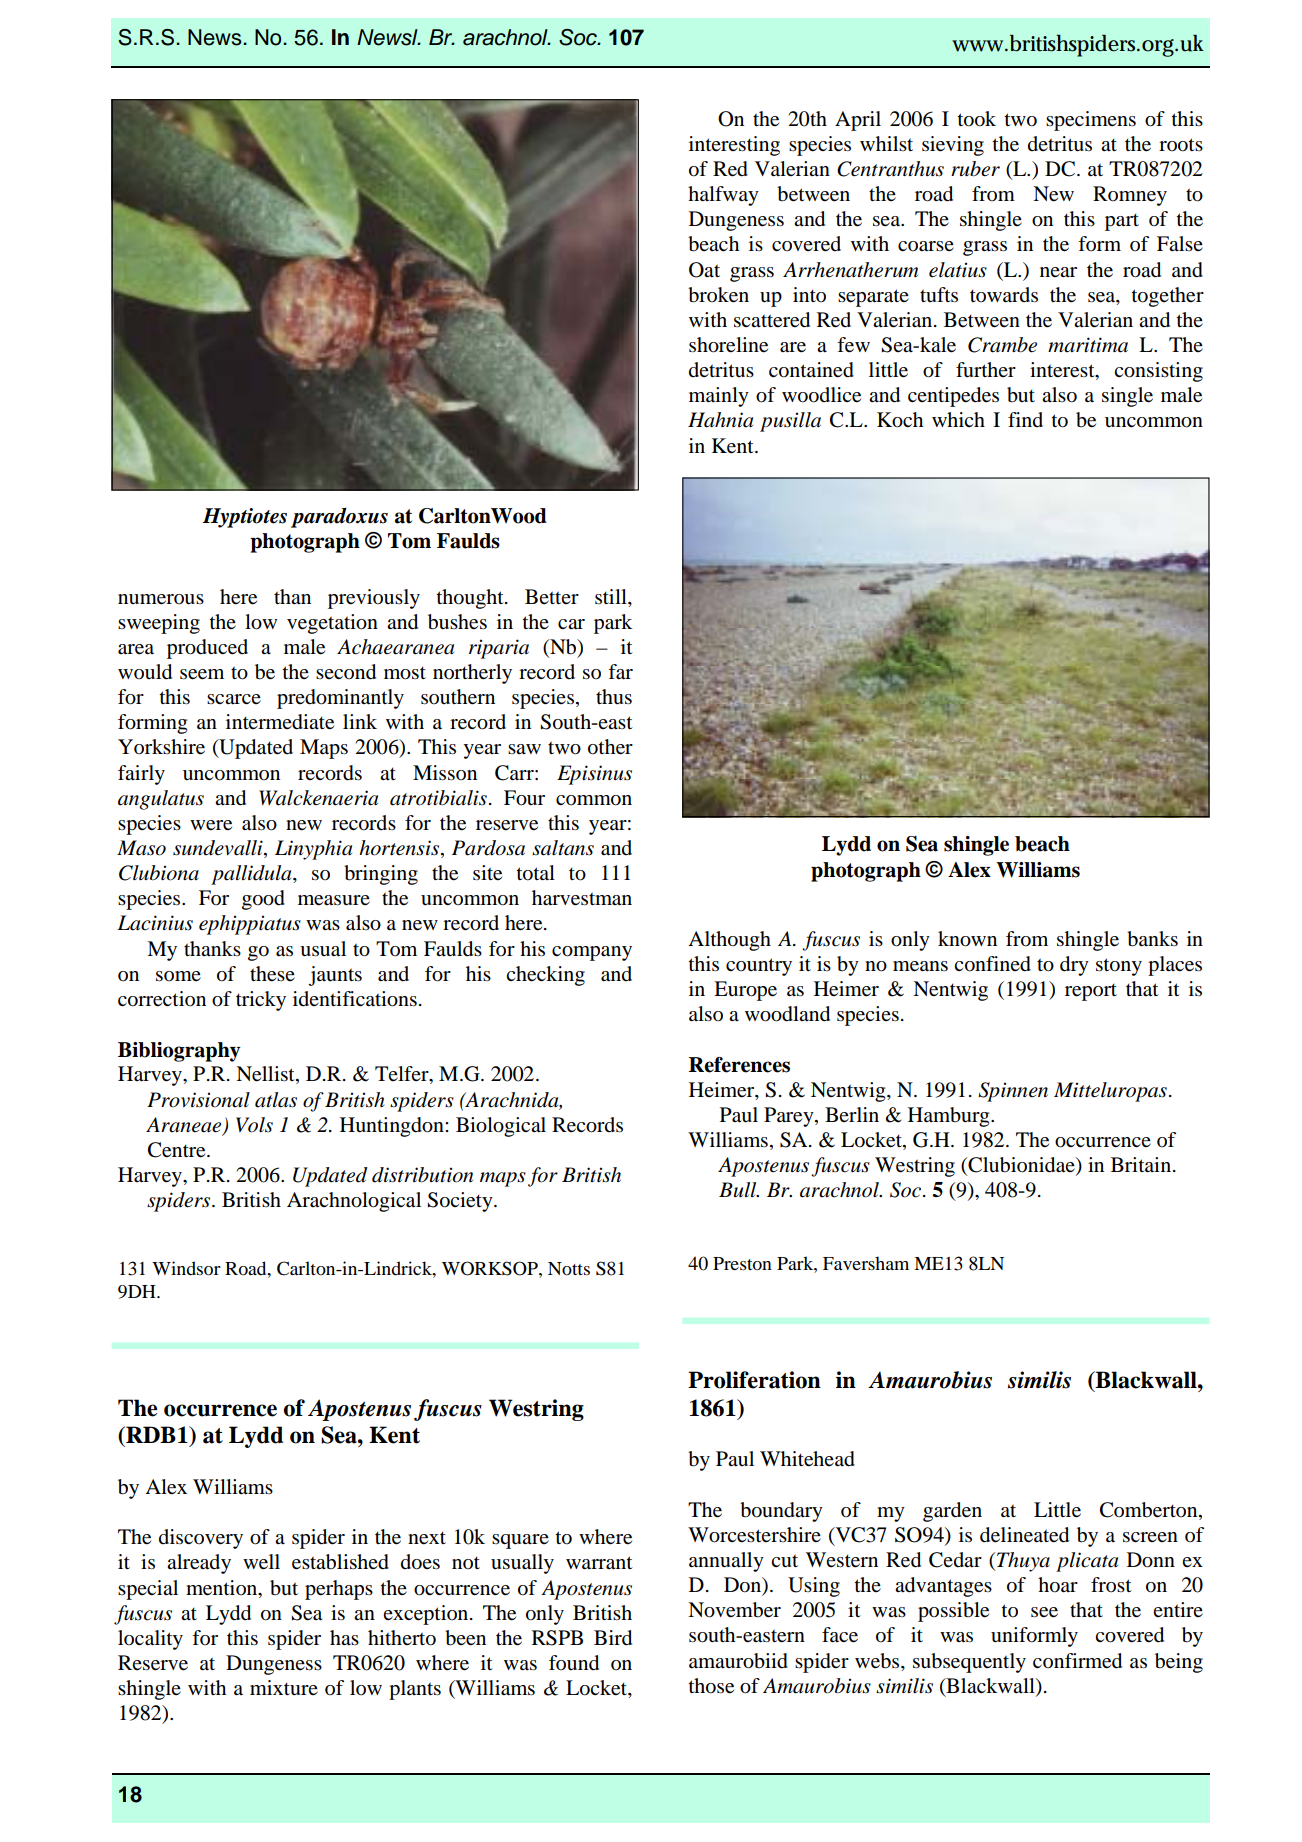 This screenshot has height=1842, width=1302. Describe the element at coordinates (284, 1688) in the screenshot. I see `mixture` at that location.
